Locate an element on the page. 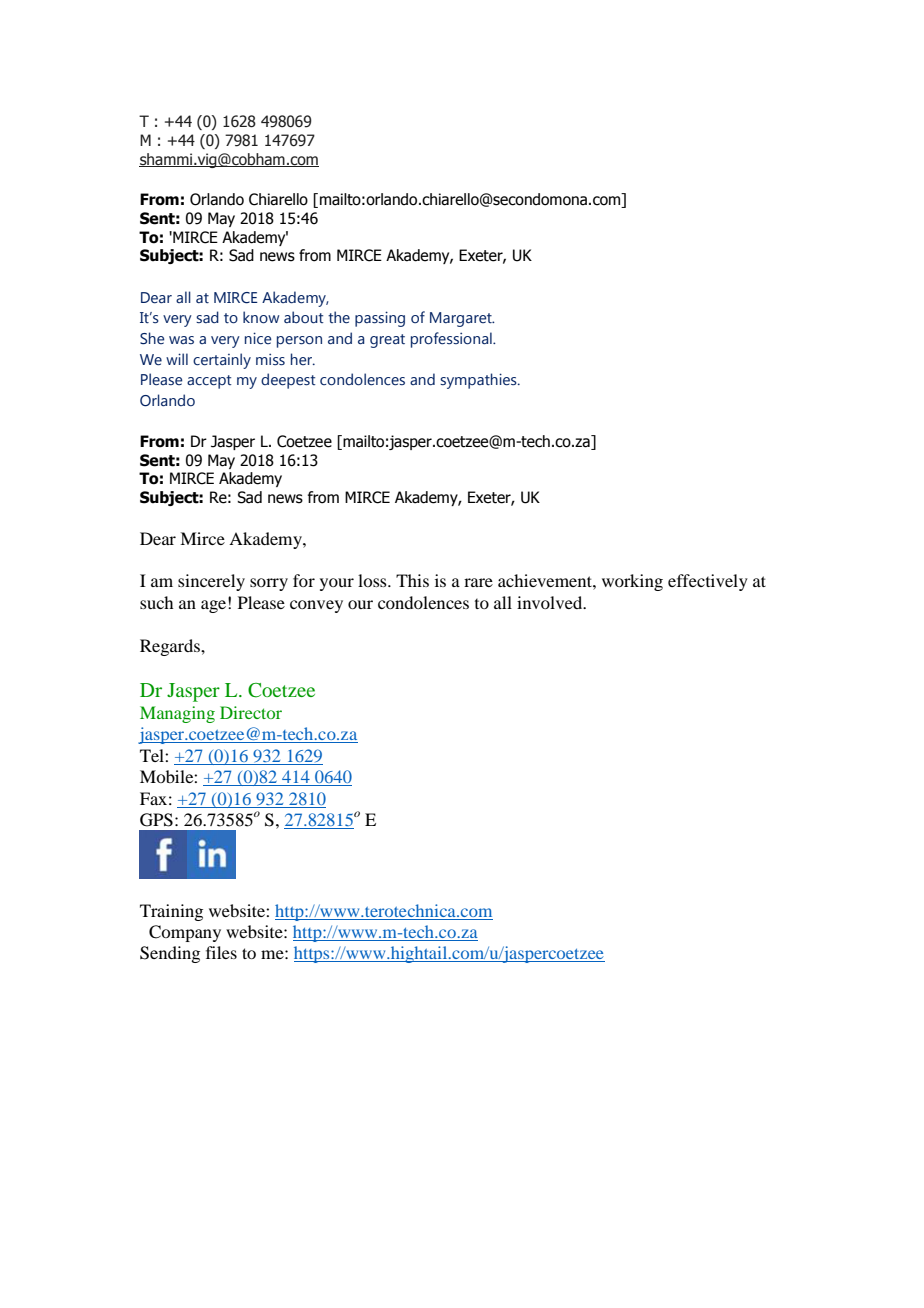  sympathies is located at coordinates (479, 381).
